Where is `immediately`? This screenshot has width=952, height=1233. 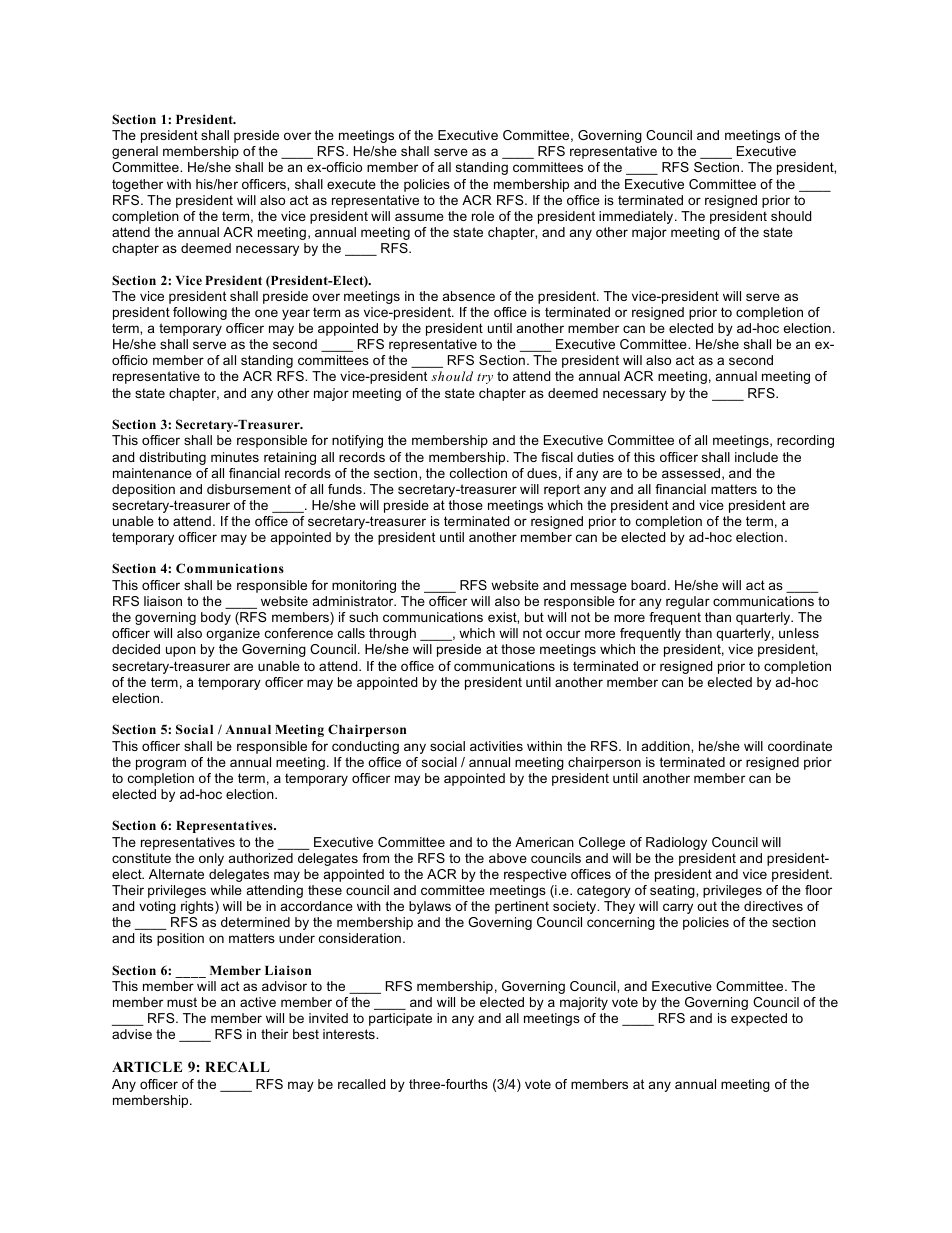 immediately is located at coordinates (637, 217).
